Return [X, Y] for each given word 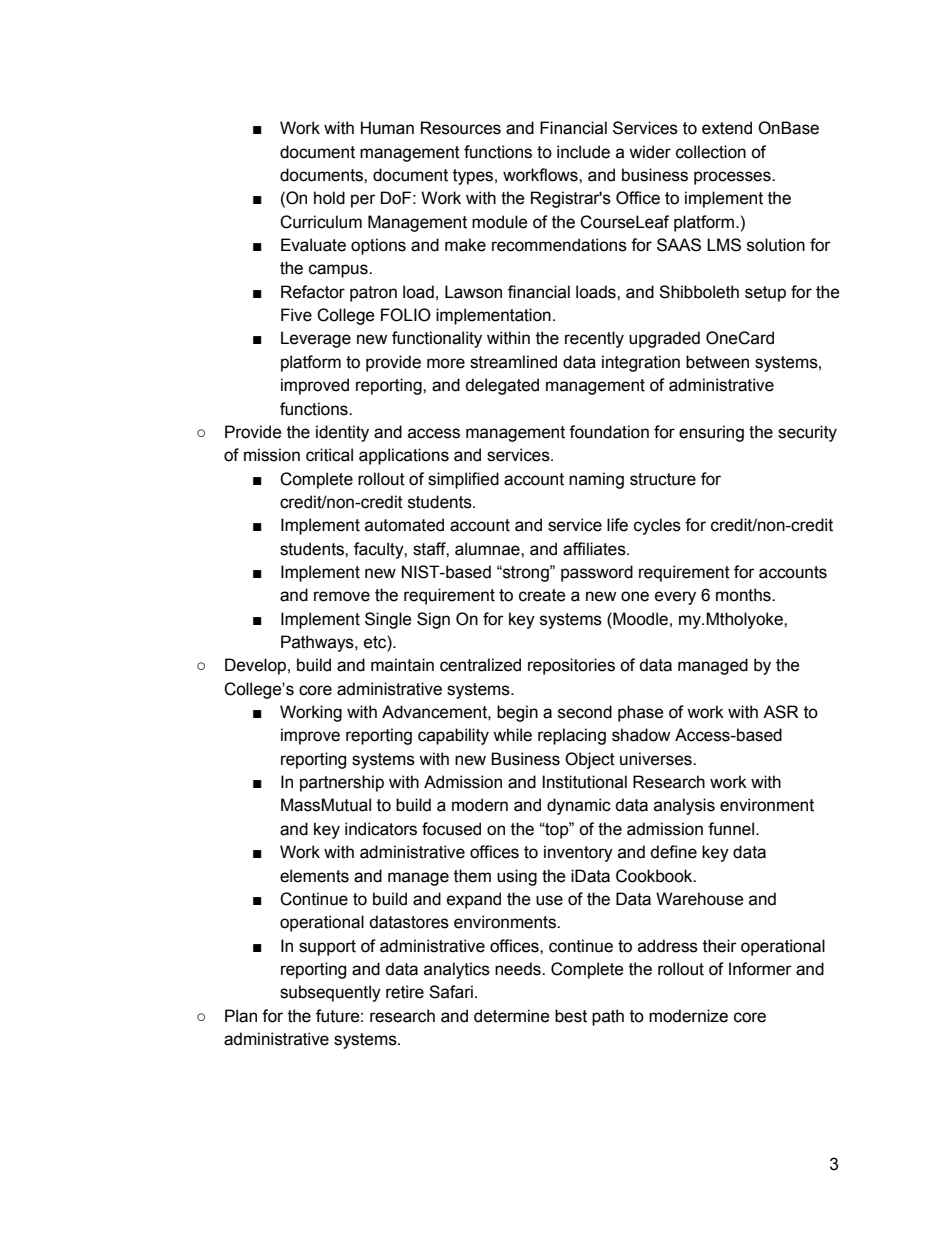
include [583, 152]
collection [711, 152]
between [717, 362]
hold [329, 198]
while [512, 735]
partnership [342, 783]
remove [342, 596]
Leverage [316, 339]
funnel [732, 829]
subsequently [330, 993]
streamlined [513, 362]
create [542, 595]
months [744, 595]
